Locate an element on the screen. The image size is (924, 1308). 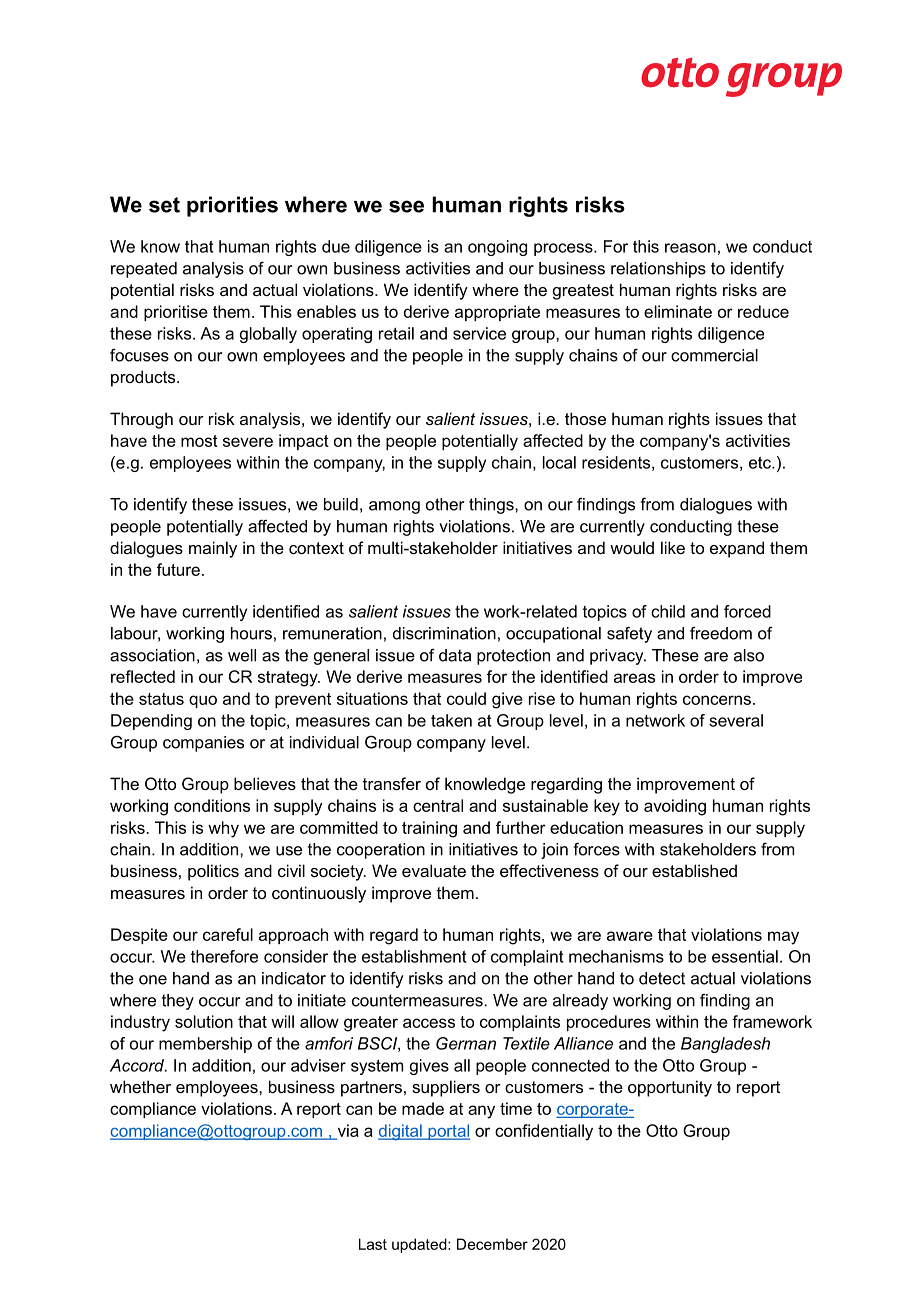
companies is located at coordinates (203, 744).
